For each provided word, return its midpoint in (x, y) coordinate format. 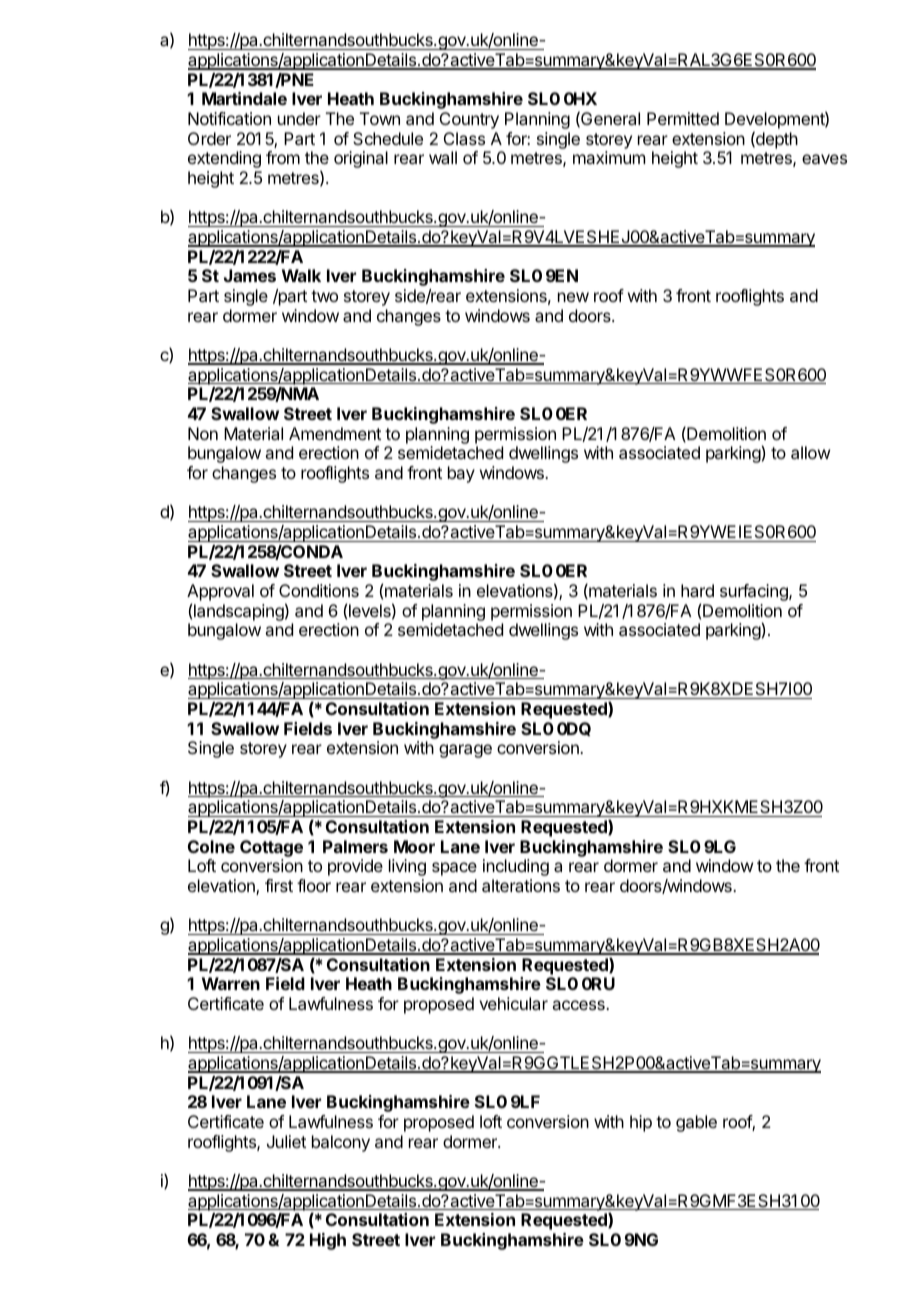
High (328, 1241)
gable (696, 1123)
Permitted (683, 118)
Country (469, 120)
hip (641, 1123)
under (299, 118)
